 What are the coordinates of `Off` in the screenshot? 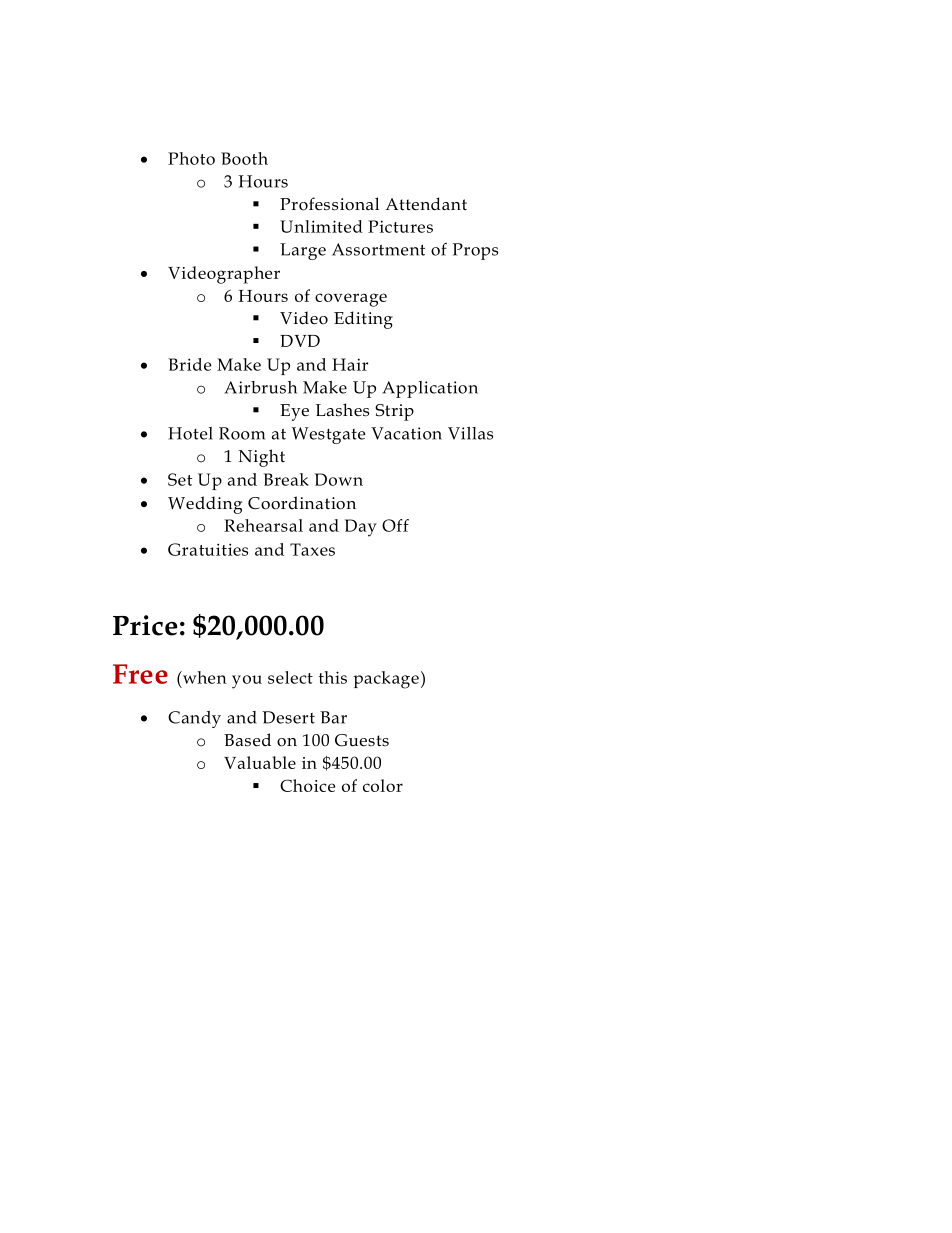 It's located at (395, 525).
